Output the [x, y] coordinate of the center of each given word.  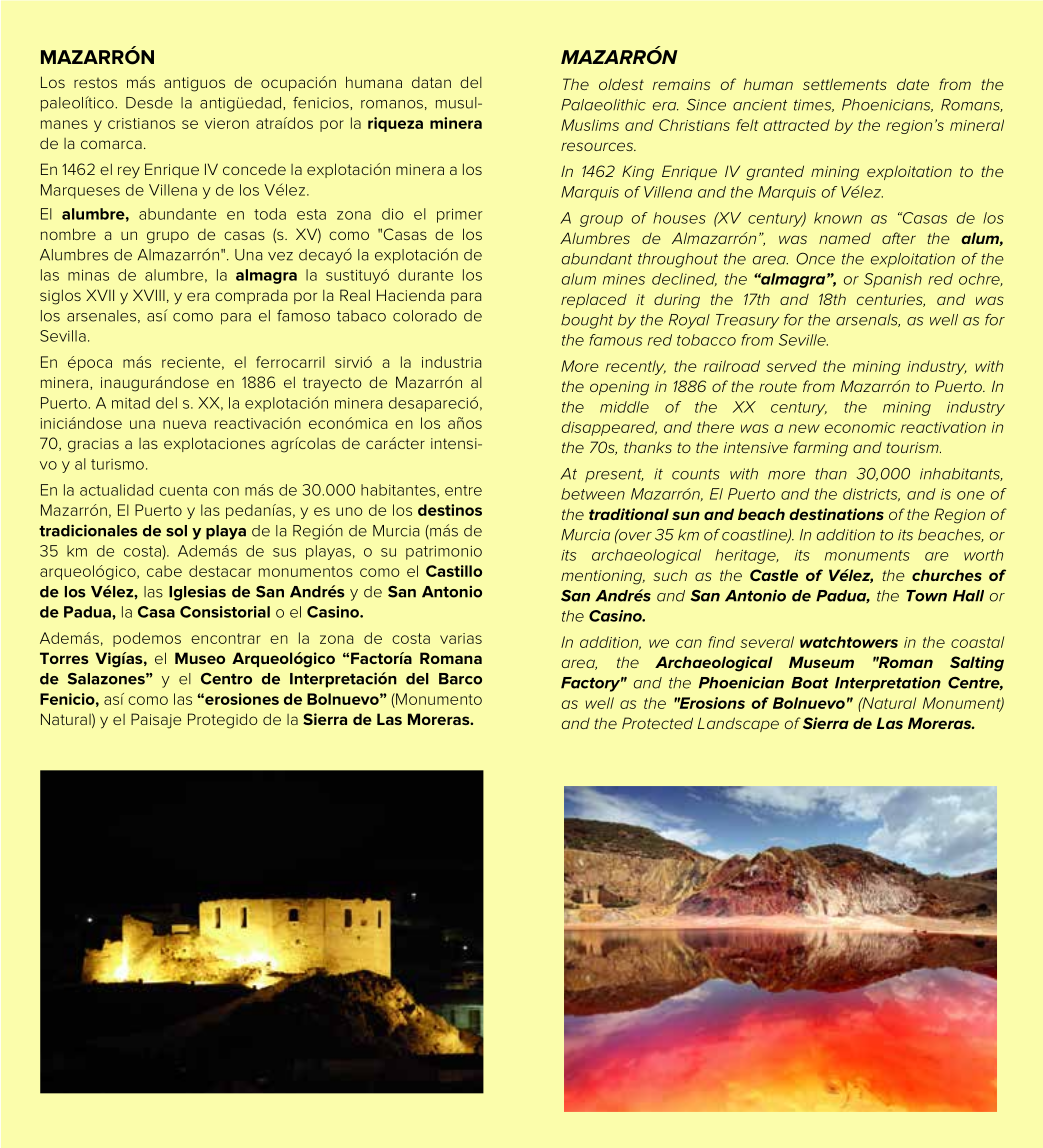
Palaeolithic [603, 105]
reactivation [943, 427]
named [845, 238]
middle [624, 407]
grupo [168, 237]
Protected [657, 723]
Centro [226, 679]
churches [947, 575]
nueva [184, 424]
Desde [149, 103]
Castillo [454, 571]
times [814, 105]
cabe [164, 571]
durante [425, 275]
